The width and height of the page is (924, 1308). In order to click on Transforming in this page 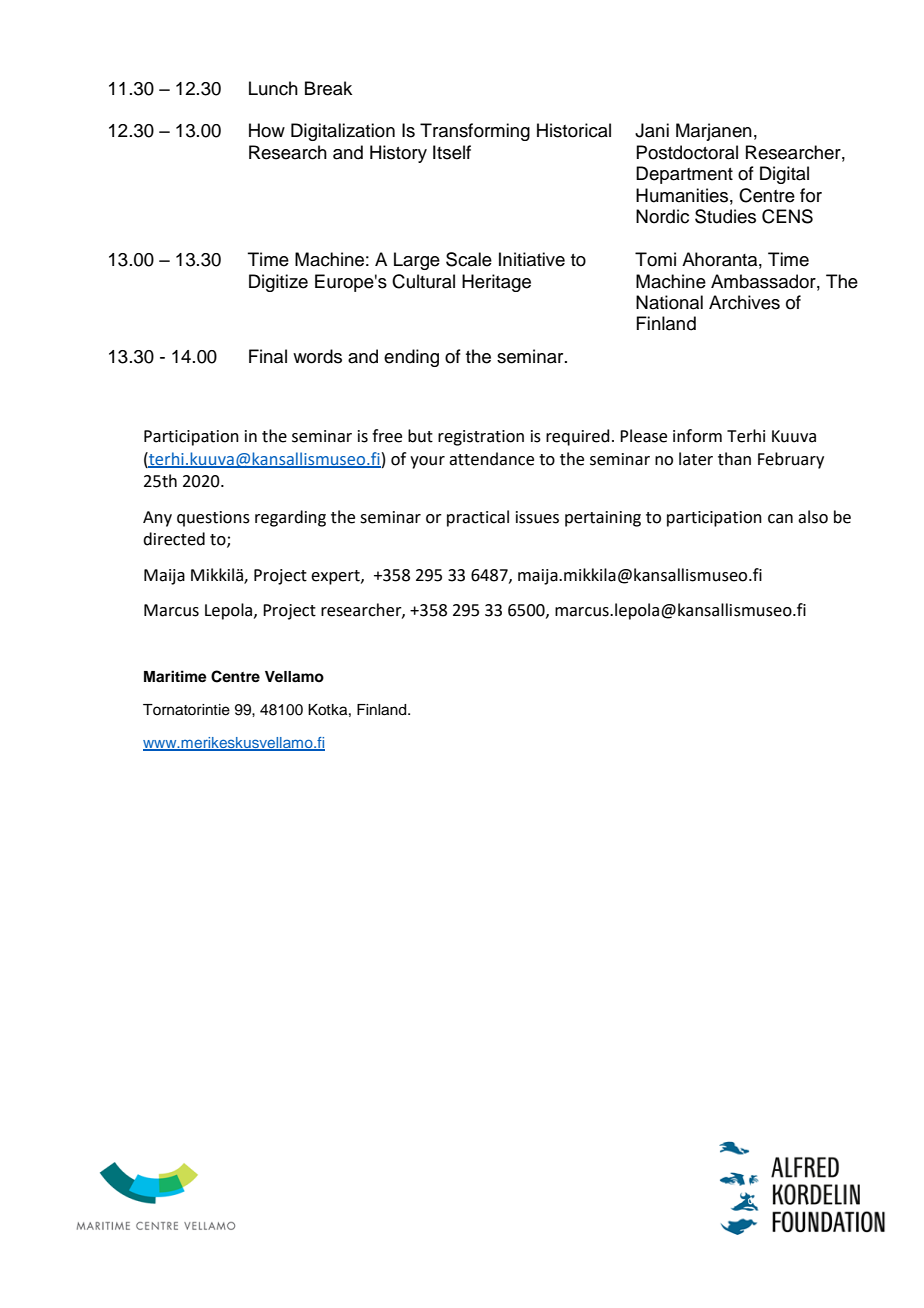, I will do `click(475, 132)`.
